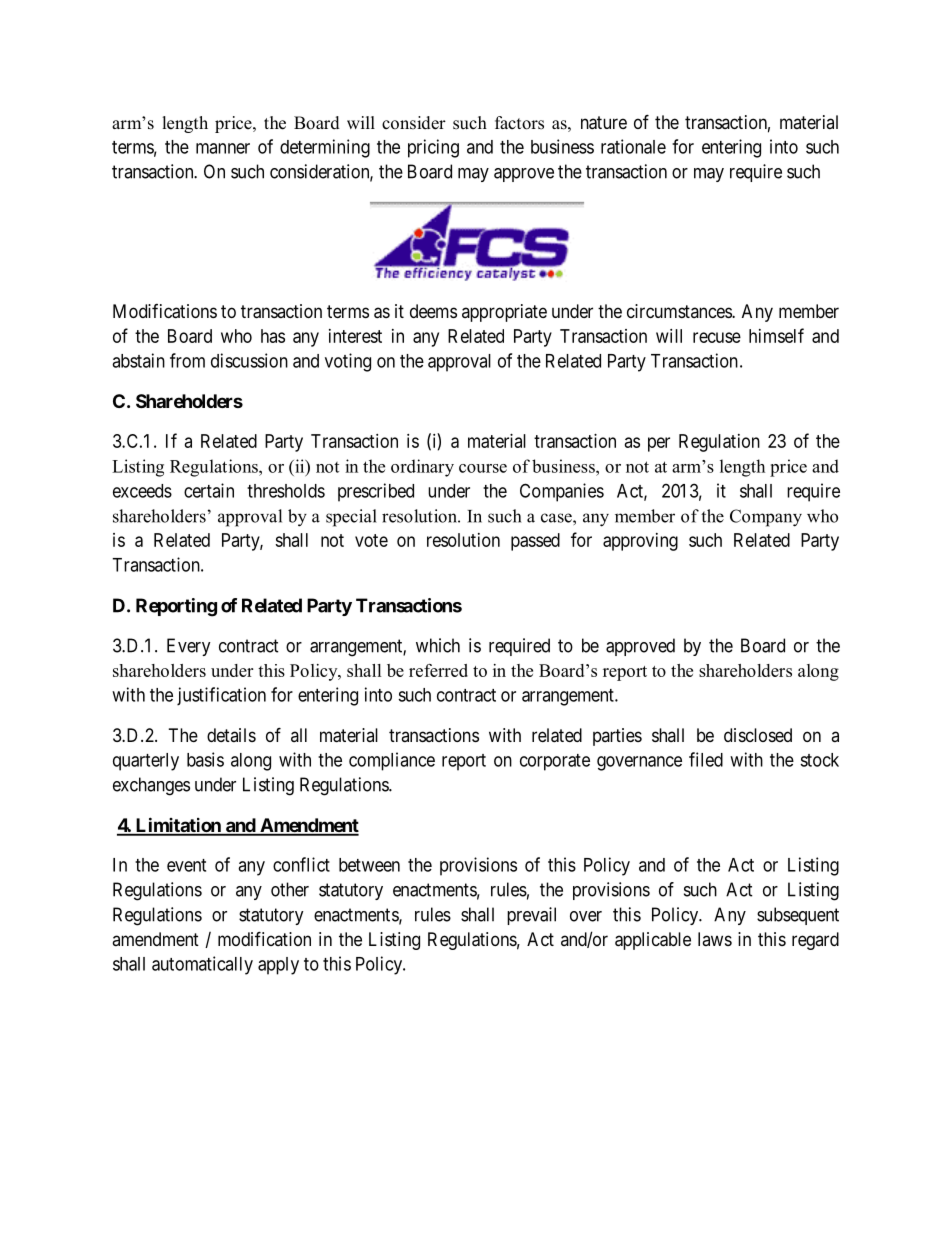  What do you see at coordinates (249, 360) in the screenshot?
I see `discussion` at bounding box center [249, 360].
